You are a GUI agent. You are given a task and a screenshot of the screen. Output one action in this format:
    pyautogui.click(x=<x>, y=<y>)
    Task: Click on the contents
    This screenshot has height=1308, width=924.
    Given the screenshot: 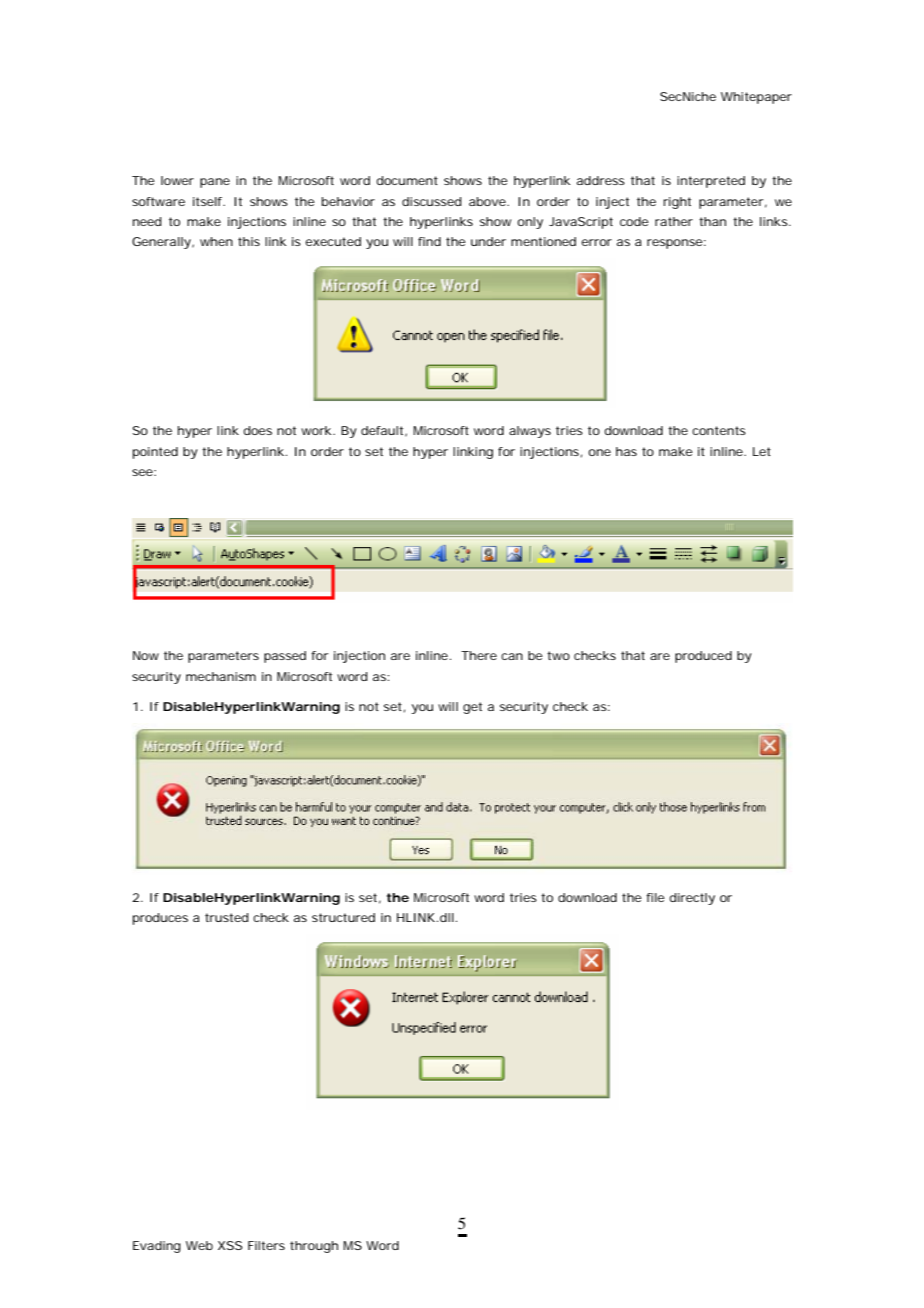 What is the action you would take?
    pyautogui.click(x=719, y=430)
